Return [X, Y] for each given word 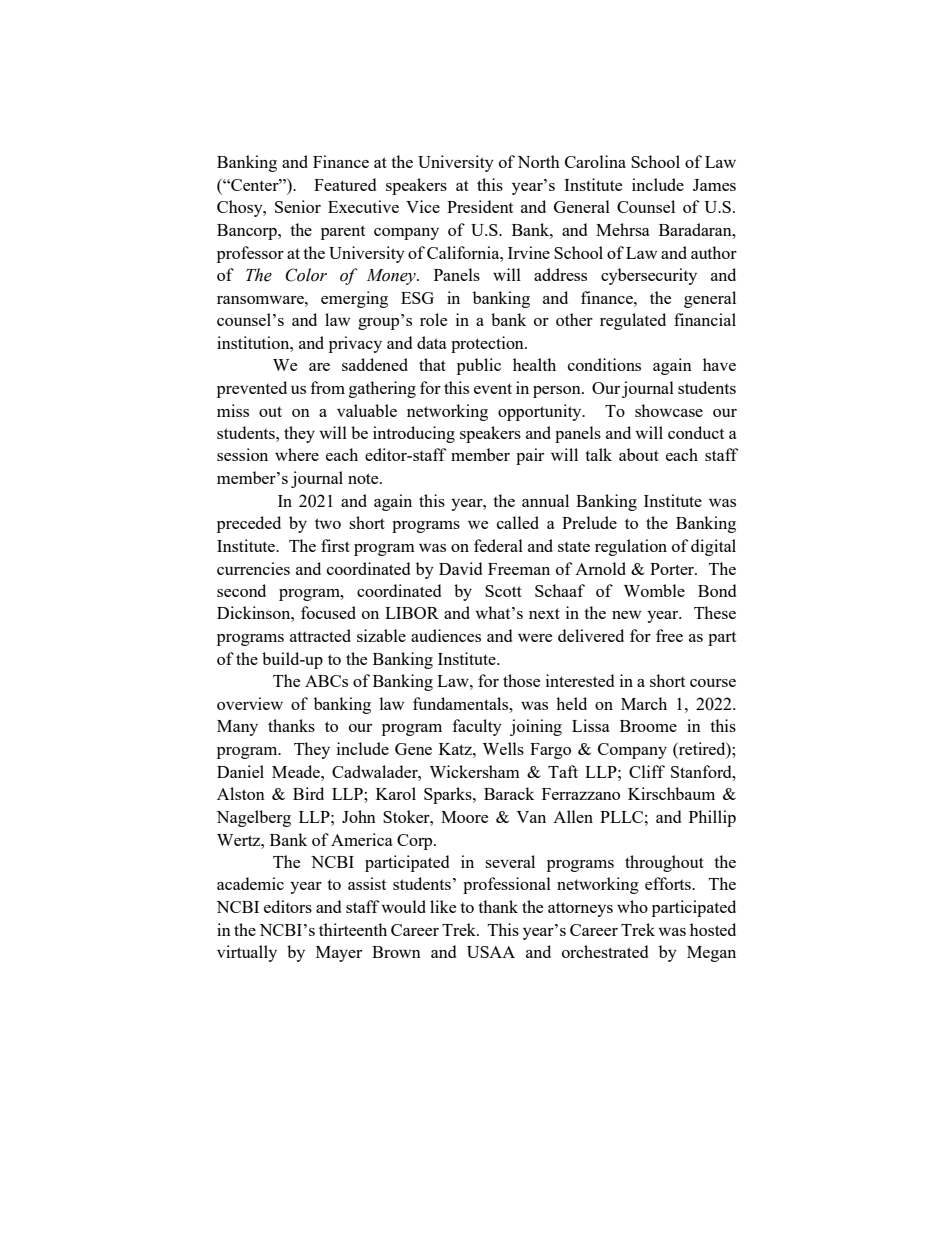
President [480, 206]
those [521, 680]
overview [250, 703]
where [297, 454]
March [644, 703]
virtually [247, 953]
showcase [669, 410]
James [714, 185]
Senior [298, 206]
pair [530, 456]
